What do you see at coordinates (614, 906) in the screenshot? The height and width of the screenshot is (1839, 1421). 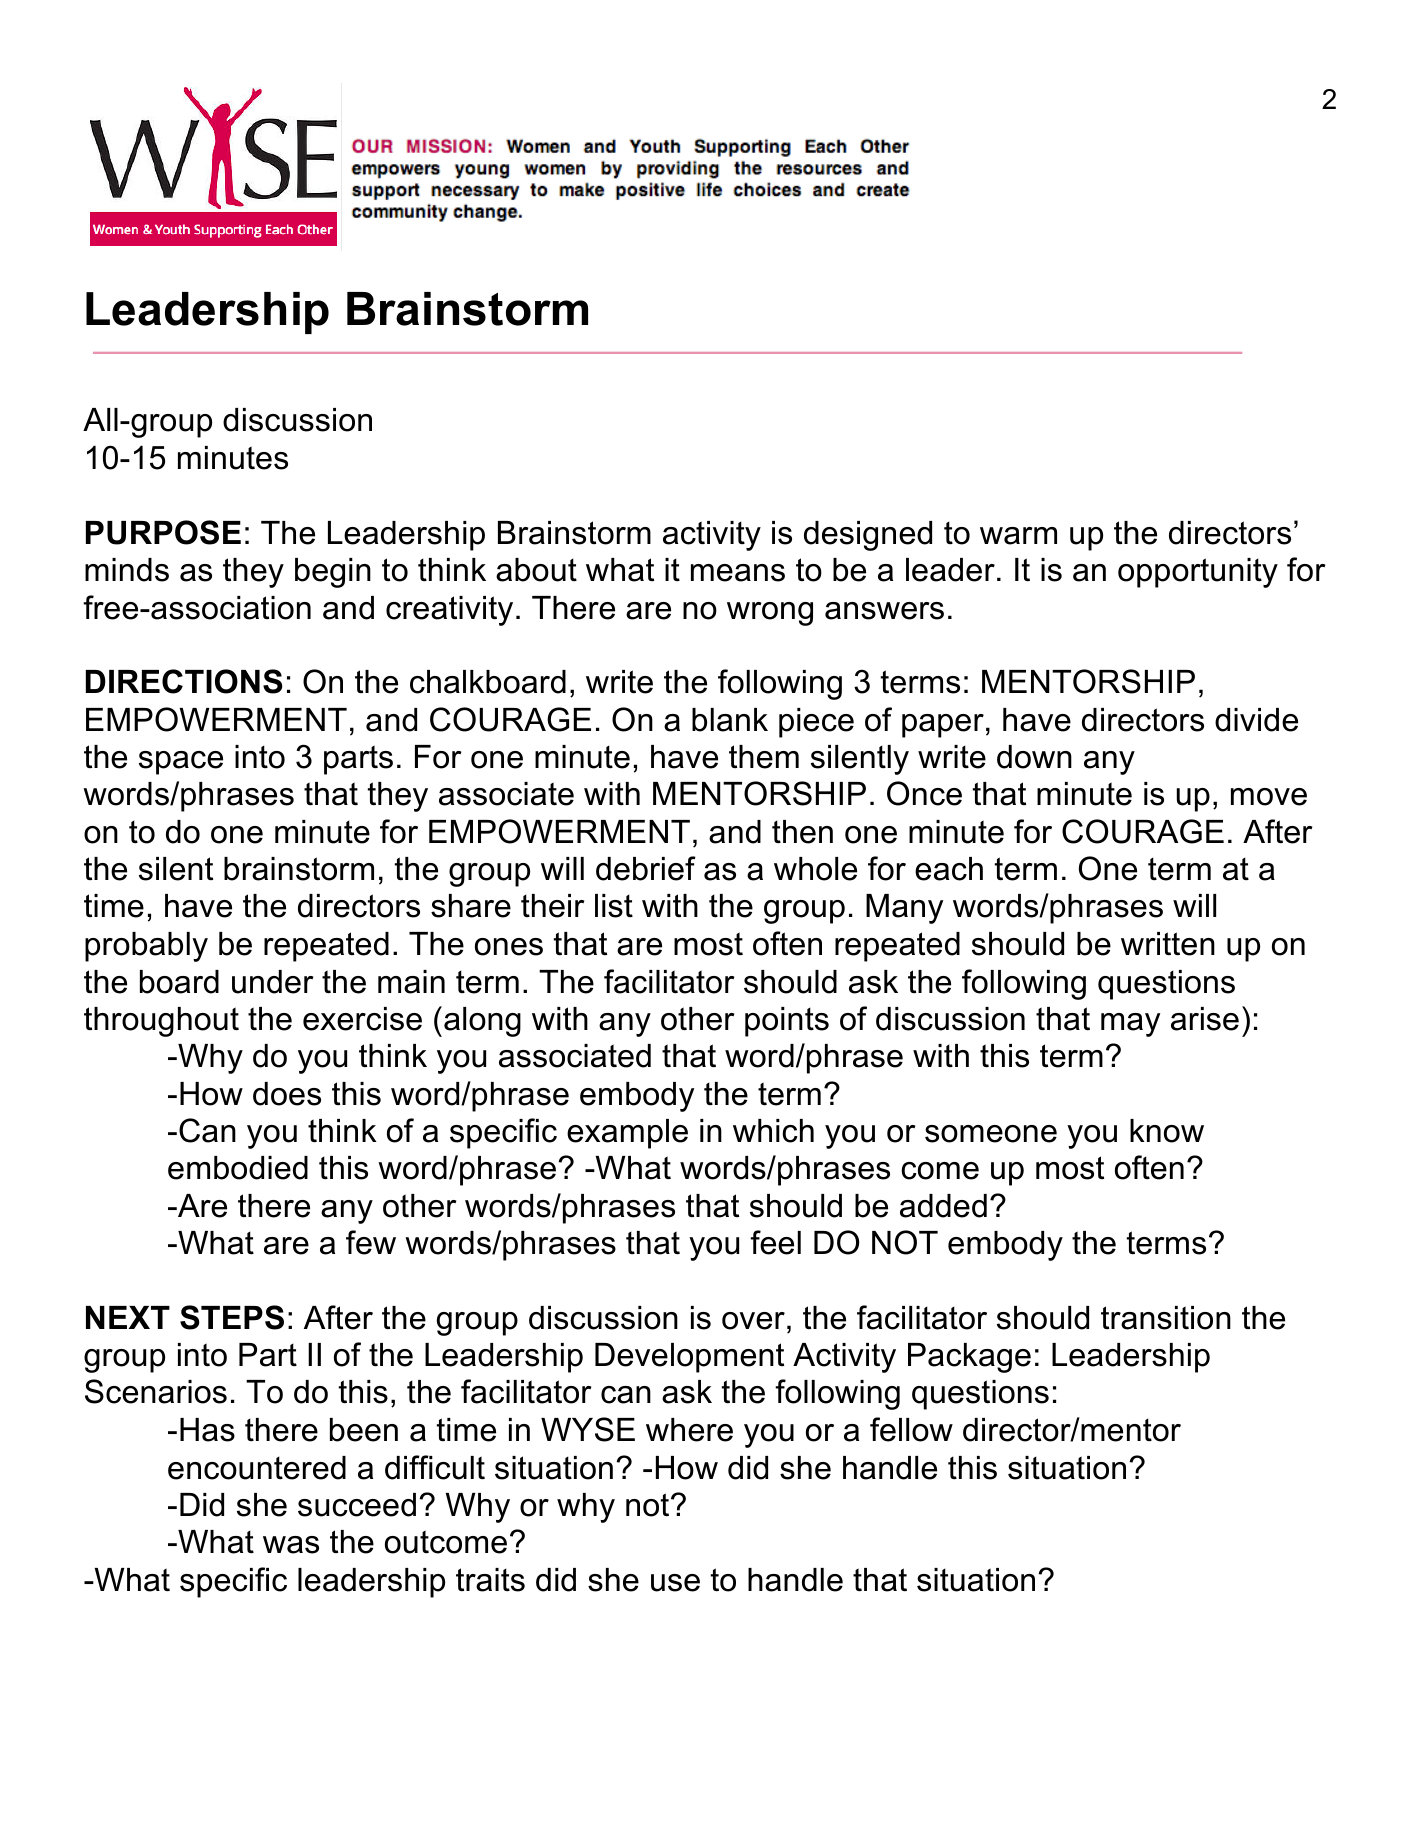 I see `list` at bounding box center [614, 906].
